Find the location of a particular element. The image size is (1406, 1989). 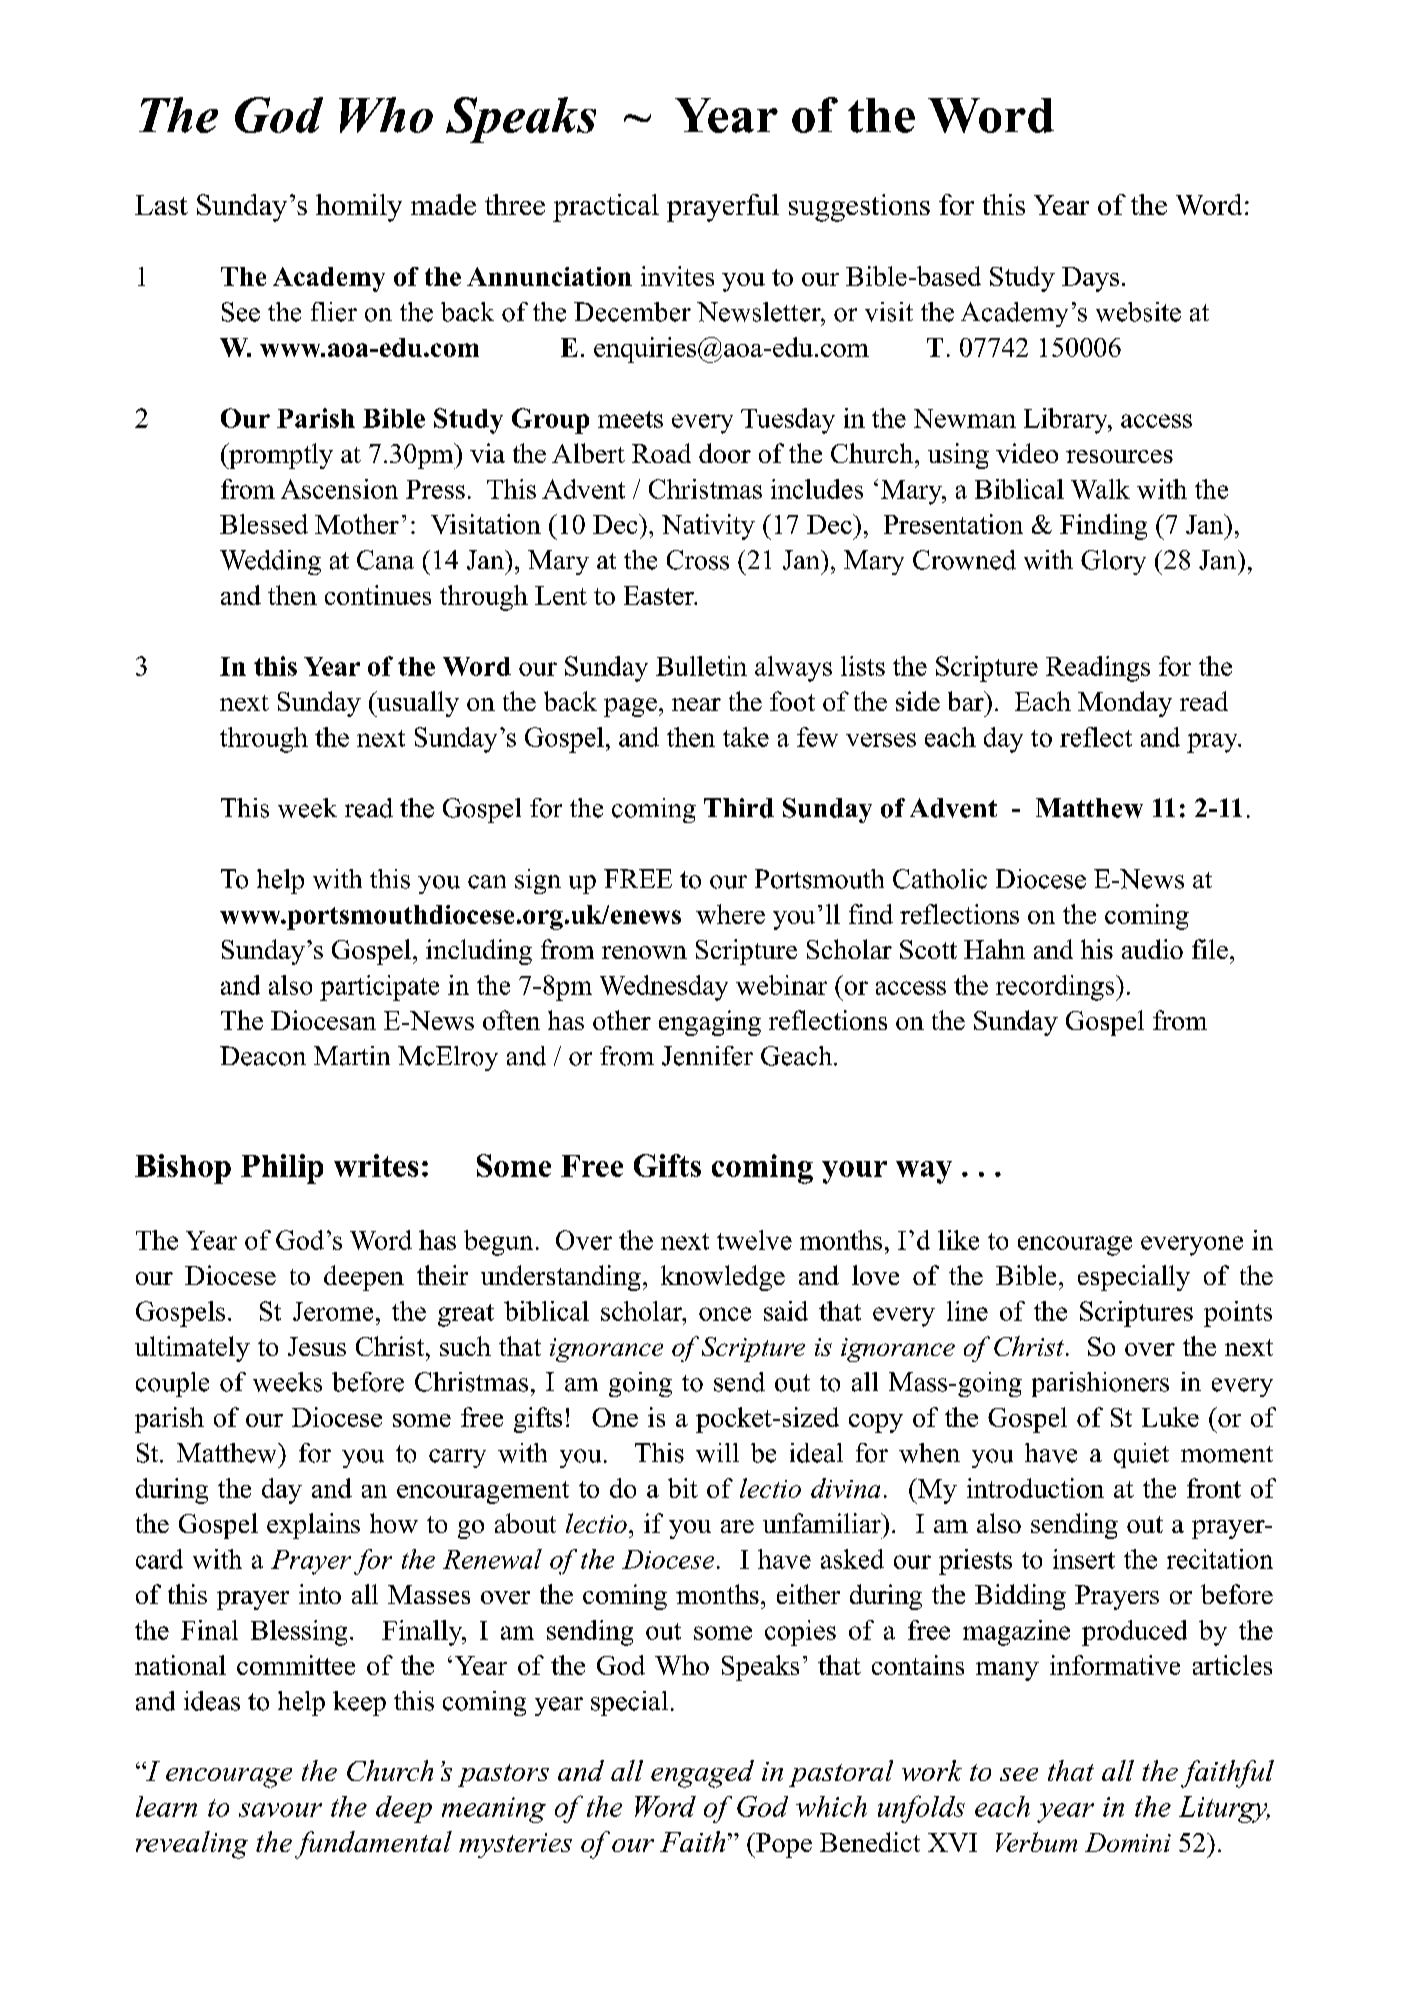

savour is located at coordinates (280, 1810).
